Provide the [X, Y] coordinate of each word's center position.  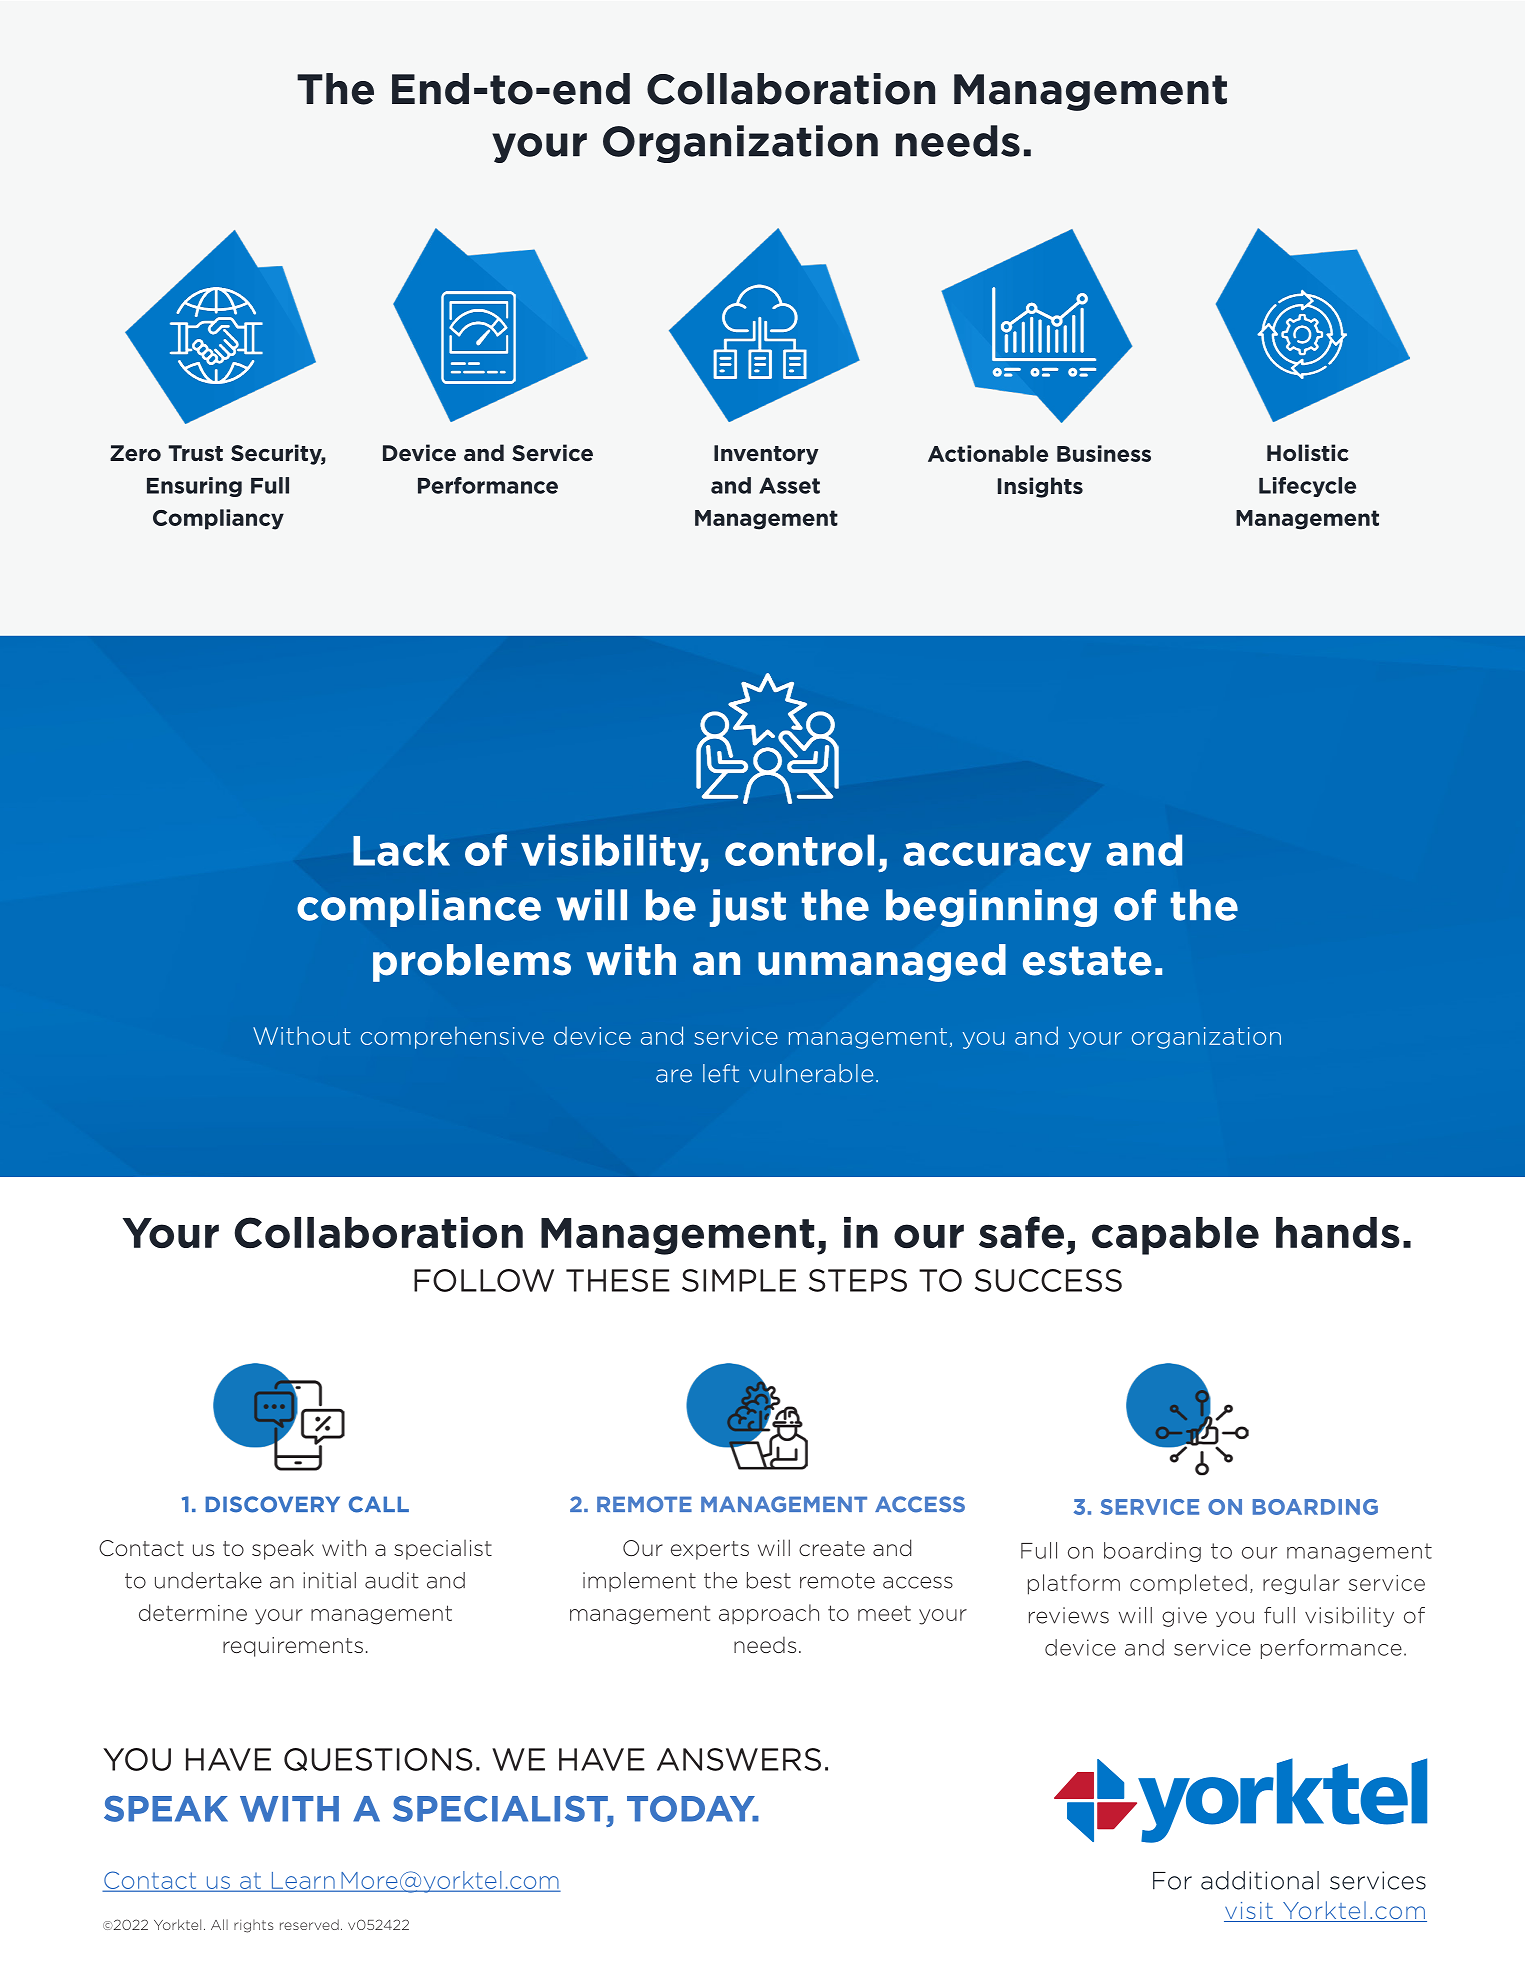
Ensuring [194, 487]
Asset [789, 485]
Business [1104, 453]
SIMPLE [739, 1280]
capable [1175, 1236]
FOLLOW [484, 1280]
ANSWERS [739, 1759]
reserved [309, 1924]
